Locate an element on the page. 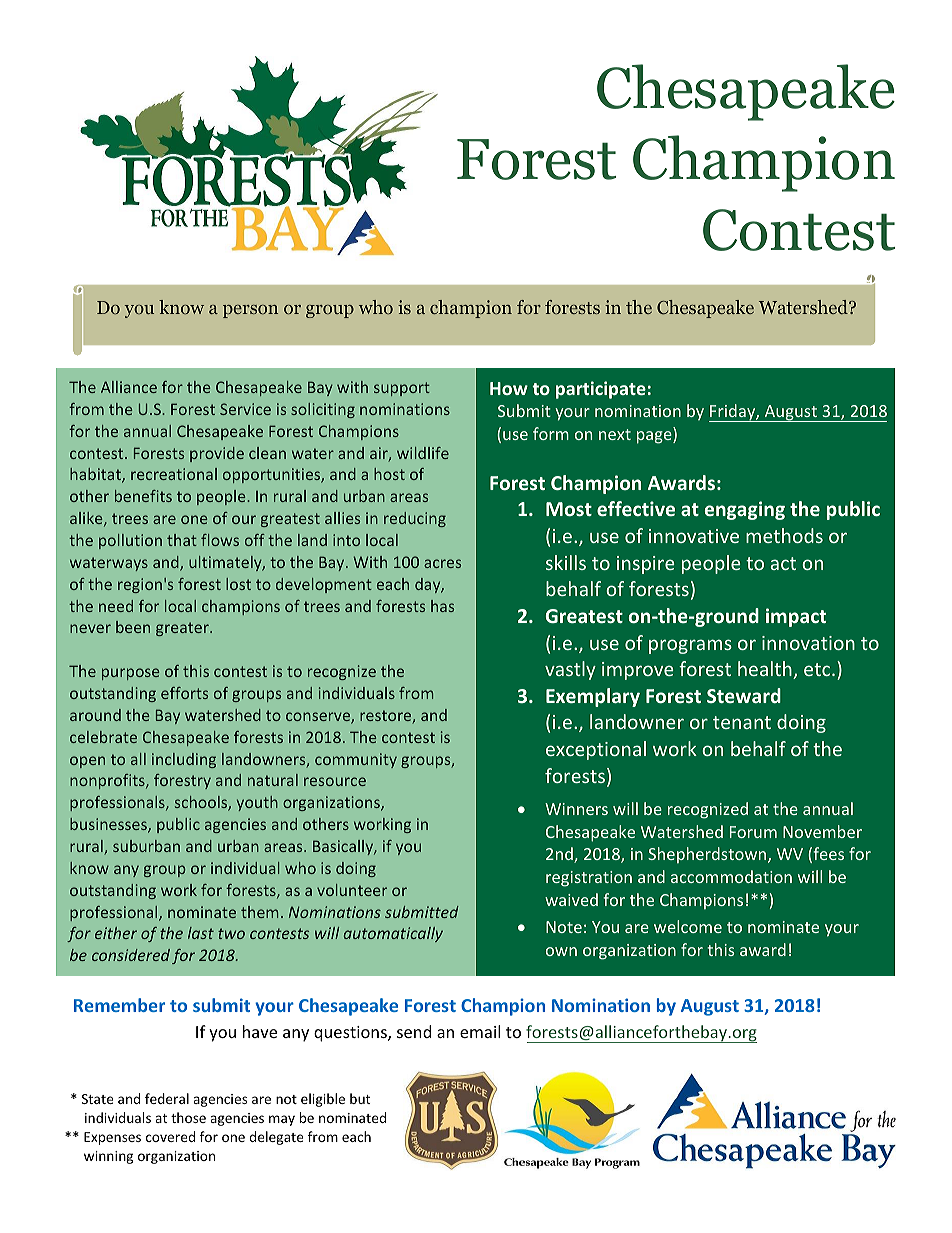 This document has width=952, height=1233. last is located at coordinates (201, 933).
